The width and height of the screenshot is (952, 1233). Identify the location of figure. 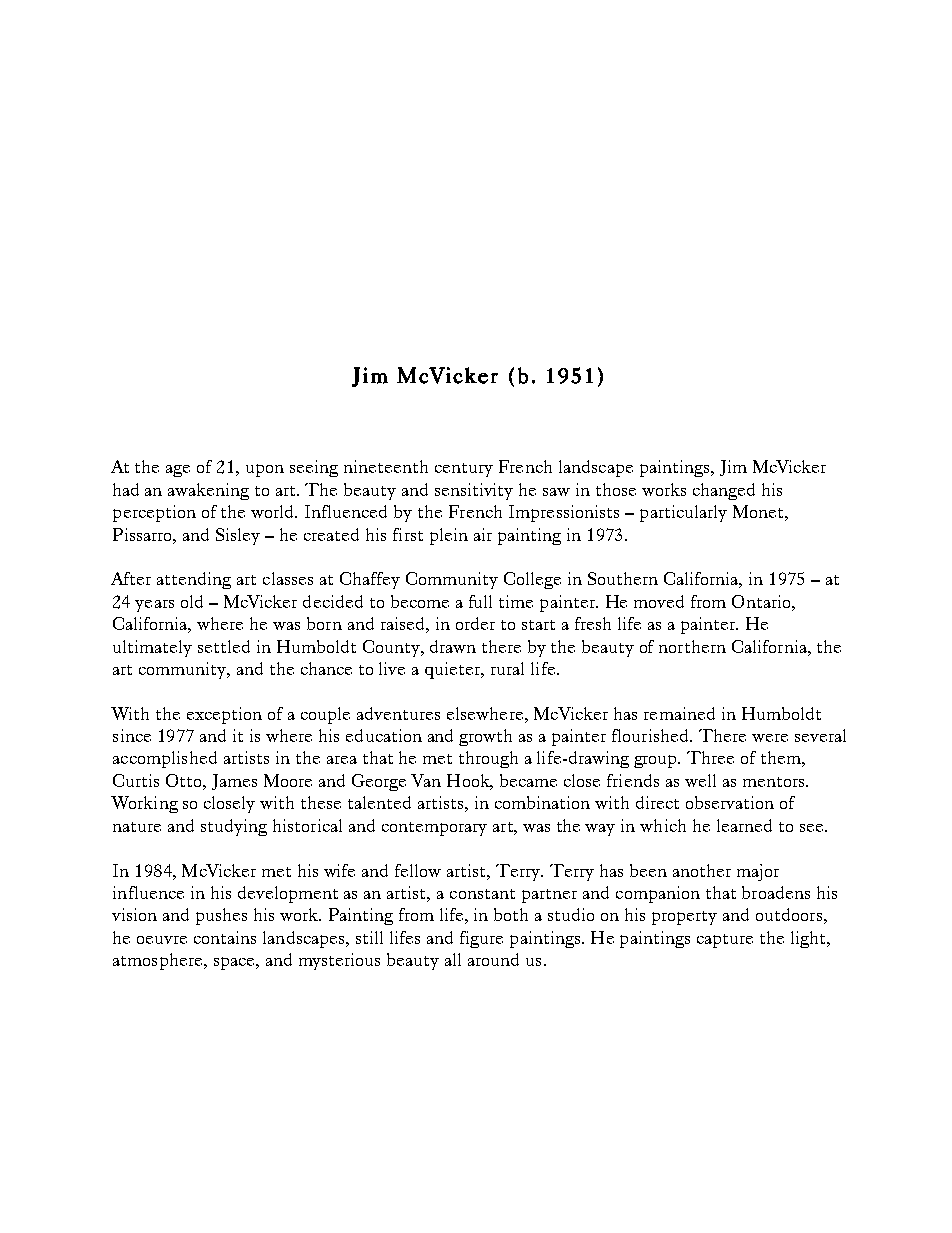
(481, 939).
